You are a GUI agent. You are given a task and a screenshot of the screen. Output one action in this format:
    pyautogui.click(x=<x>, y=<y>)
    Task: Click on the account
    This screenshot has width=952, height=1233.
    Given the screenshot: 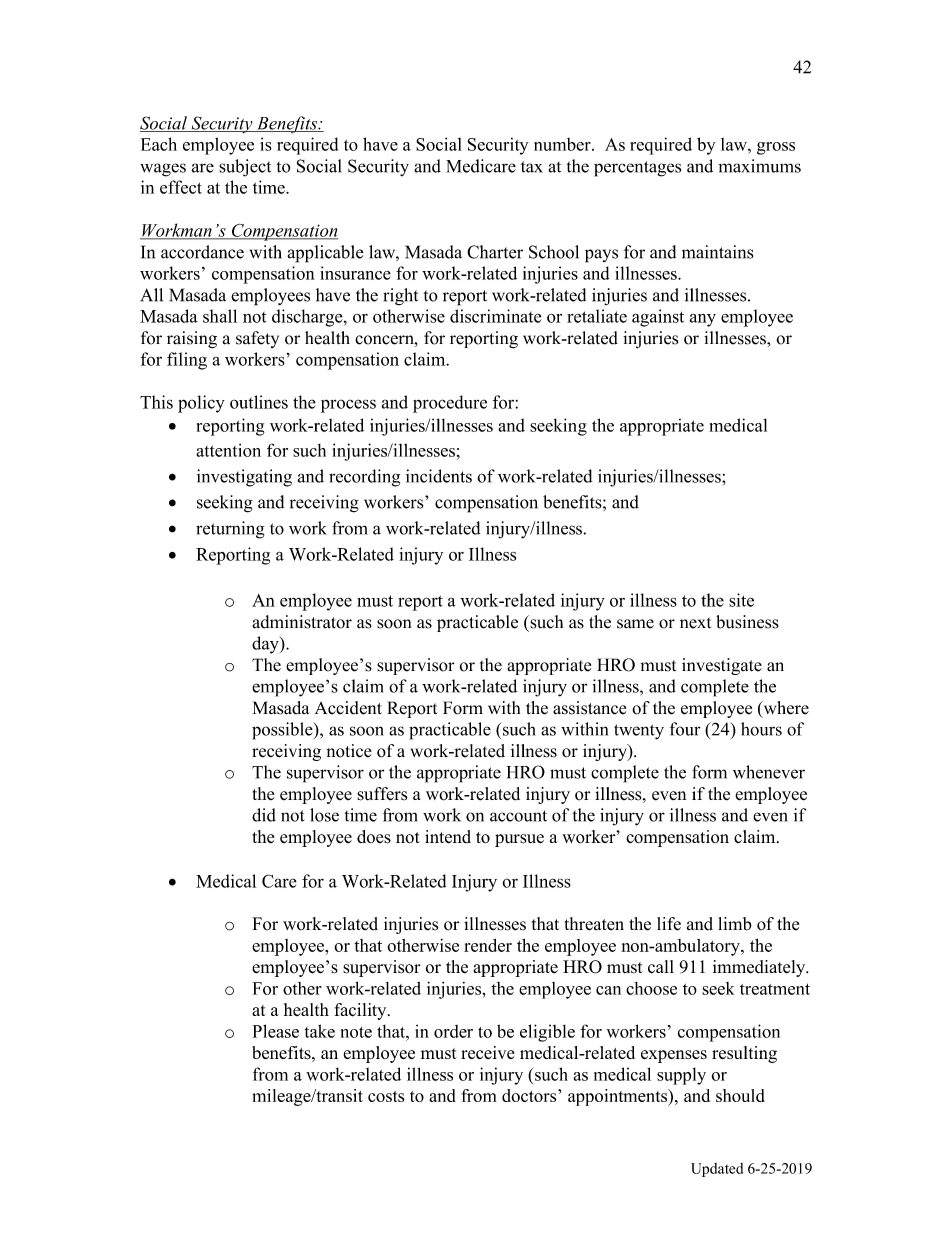 What is the action you would take?
    pyautogui.click(x=518, y=816)
